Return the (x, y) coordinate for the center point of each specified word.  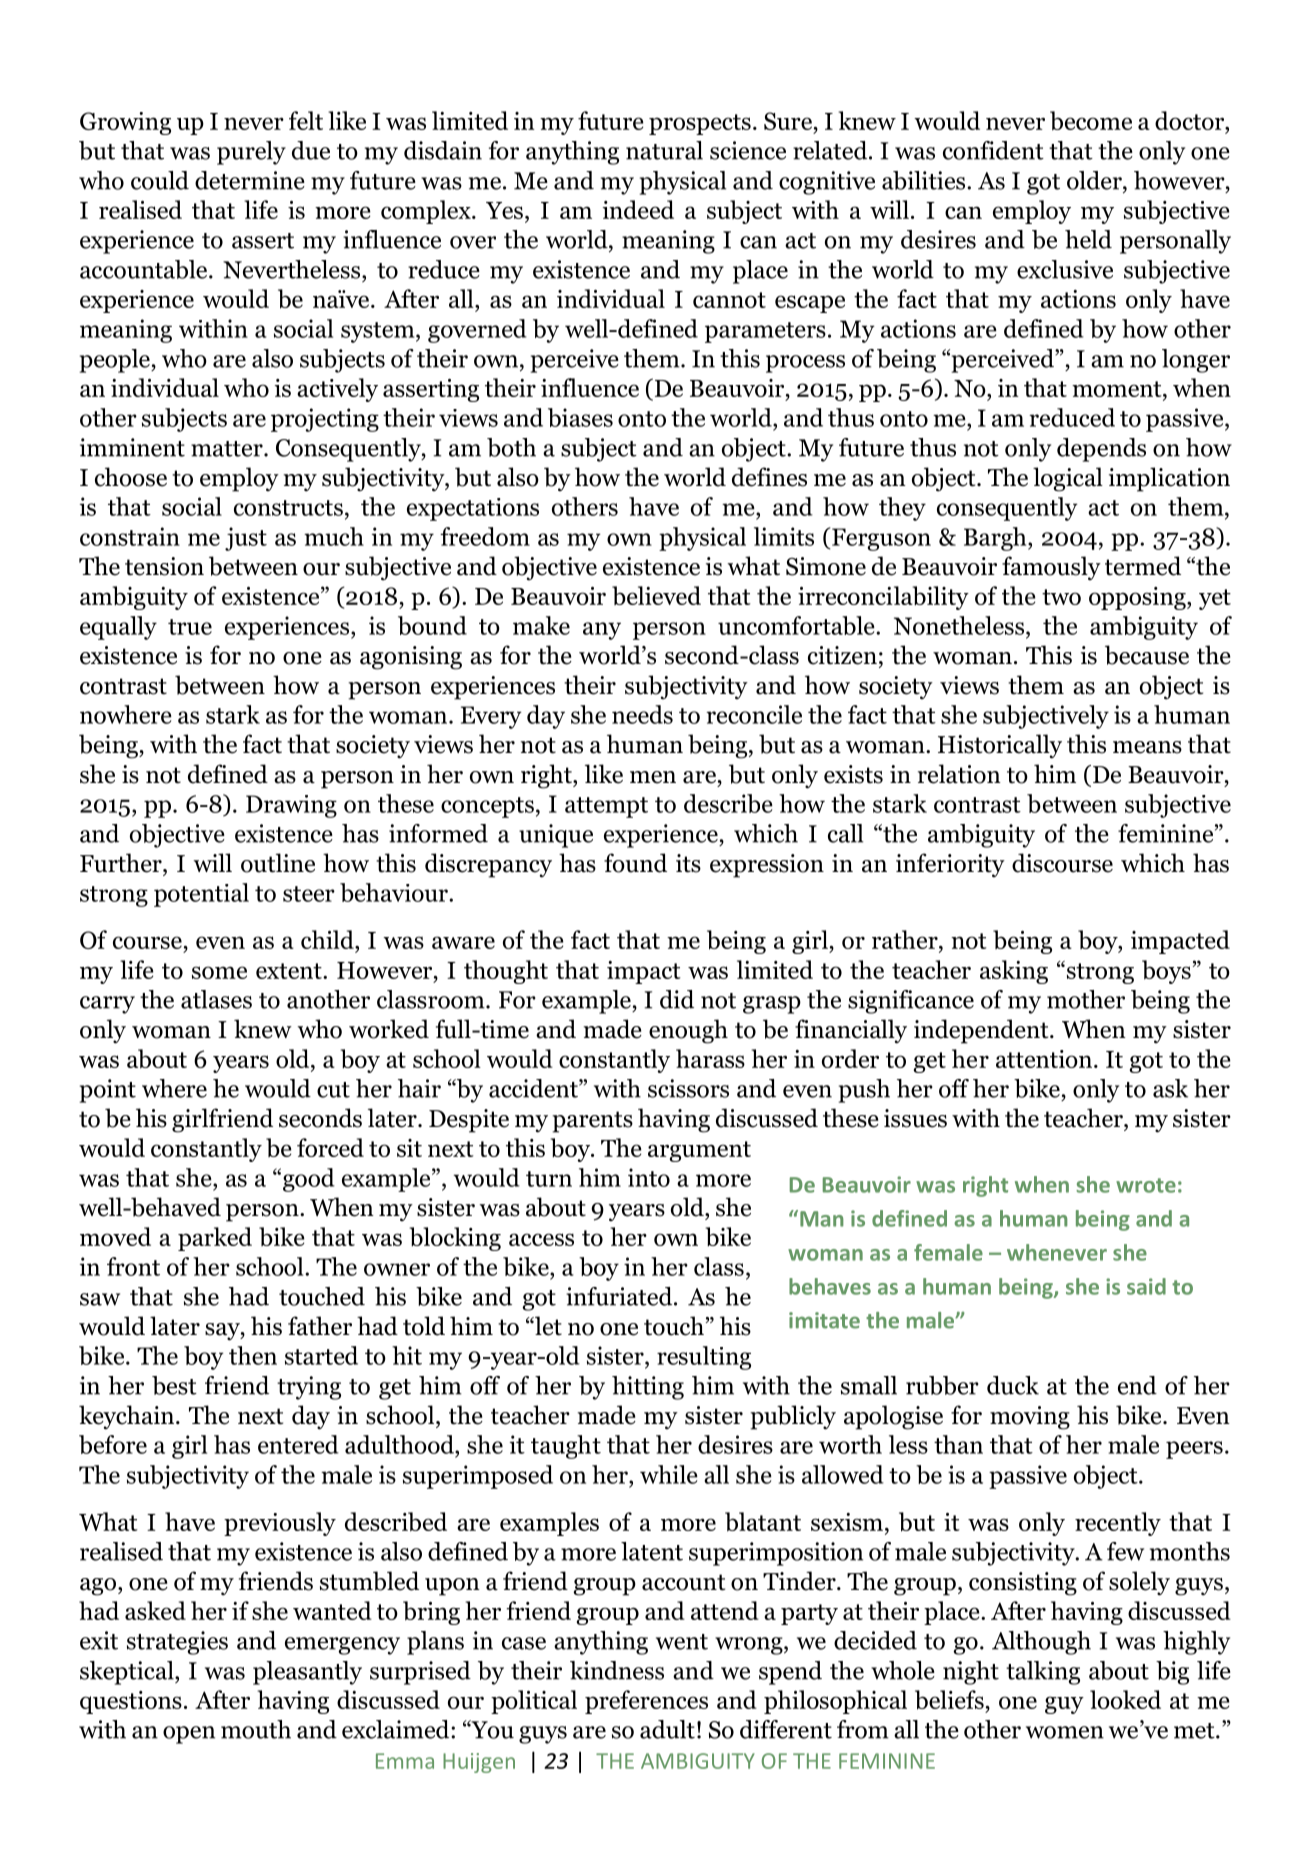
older (1095, 180)
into (649, 1177)
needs (642, 714)
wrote (1146, 1185)
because (1147, 655)
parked (215, 1239)
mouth (256, 1729)
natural (664, 150)
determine (250, 180)
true (190, 627)
